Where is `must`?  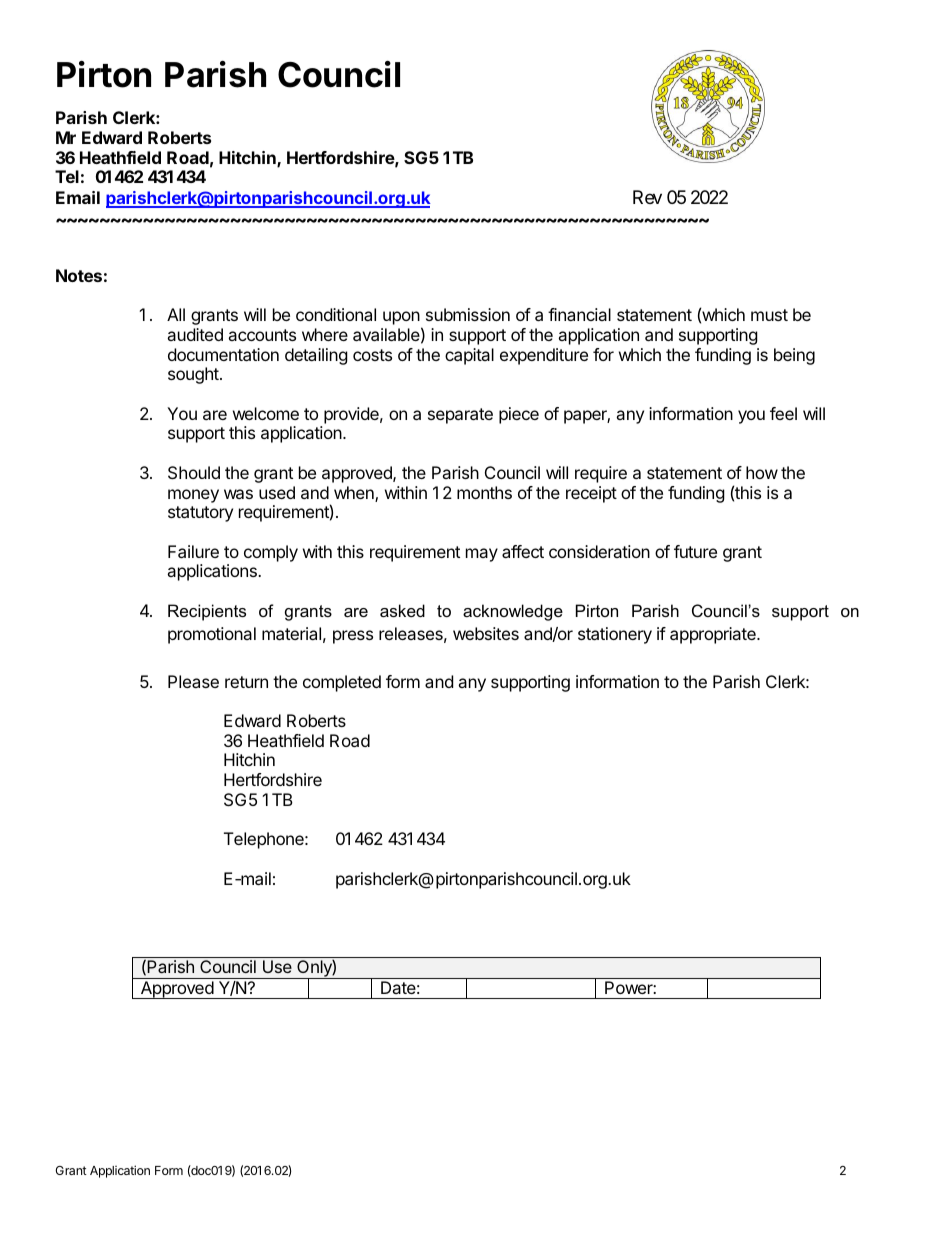 must is located at coordinates (769, 315).
